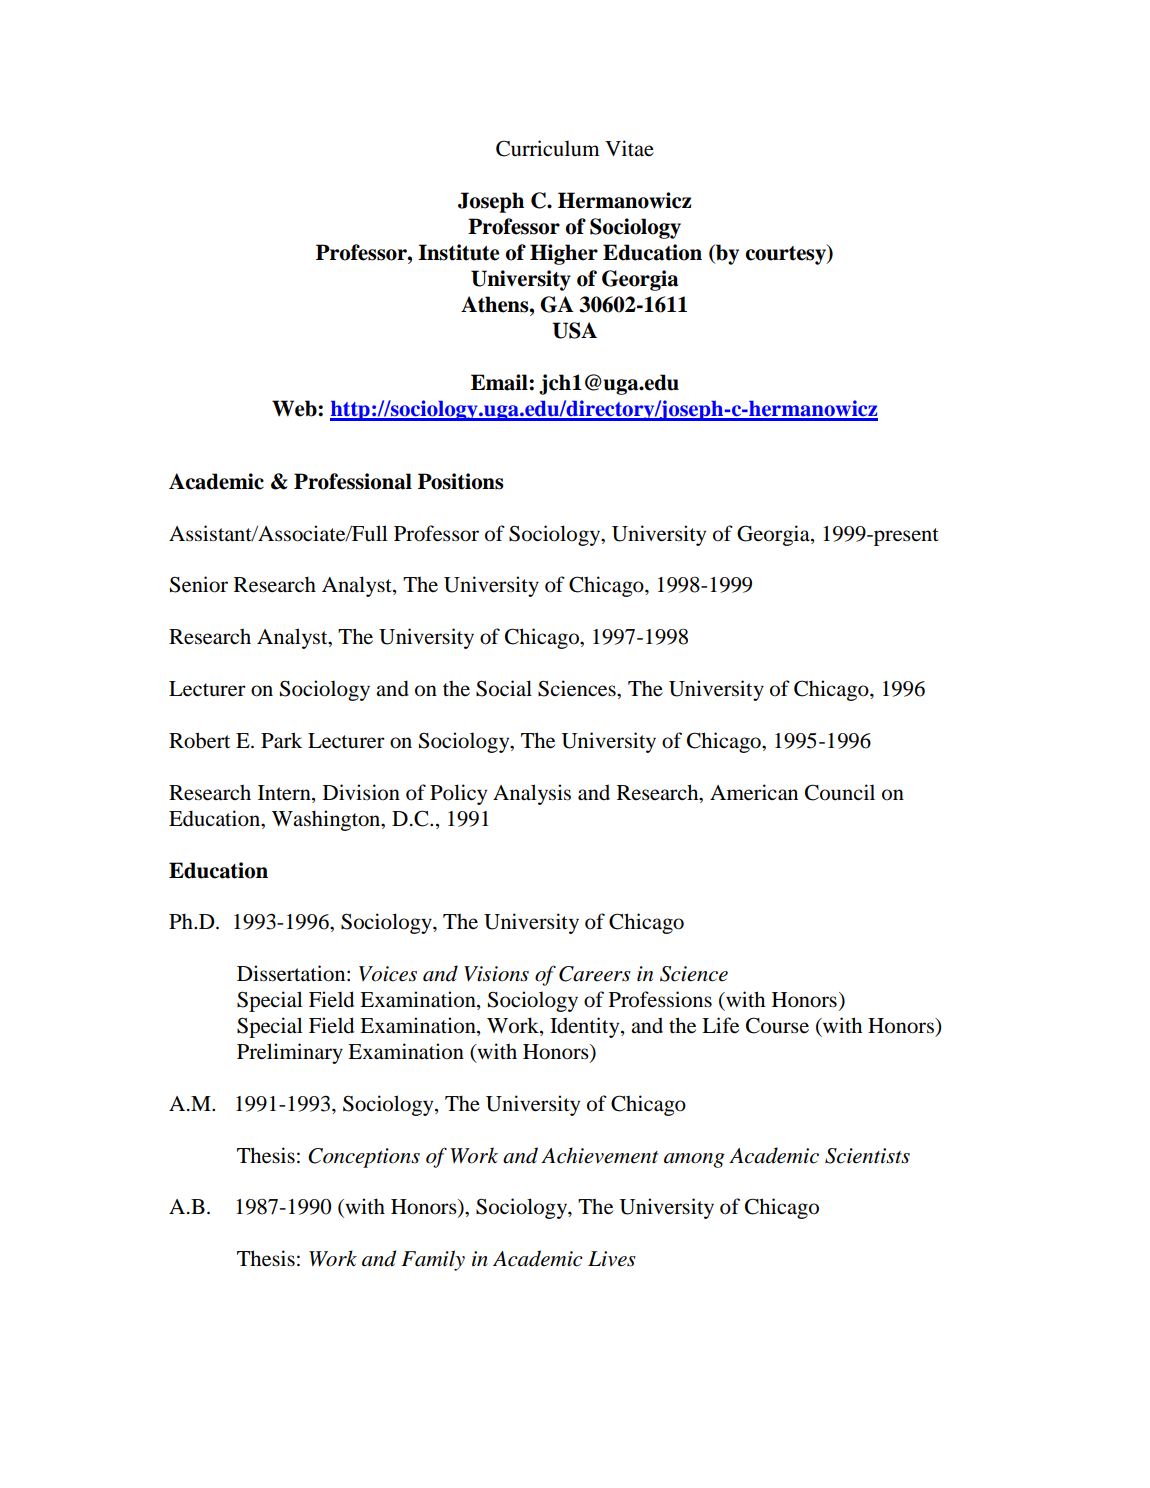 This image has height=1488, width=1150. I want to click on Web, so click(295, 408).
